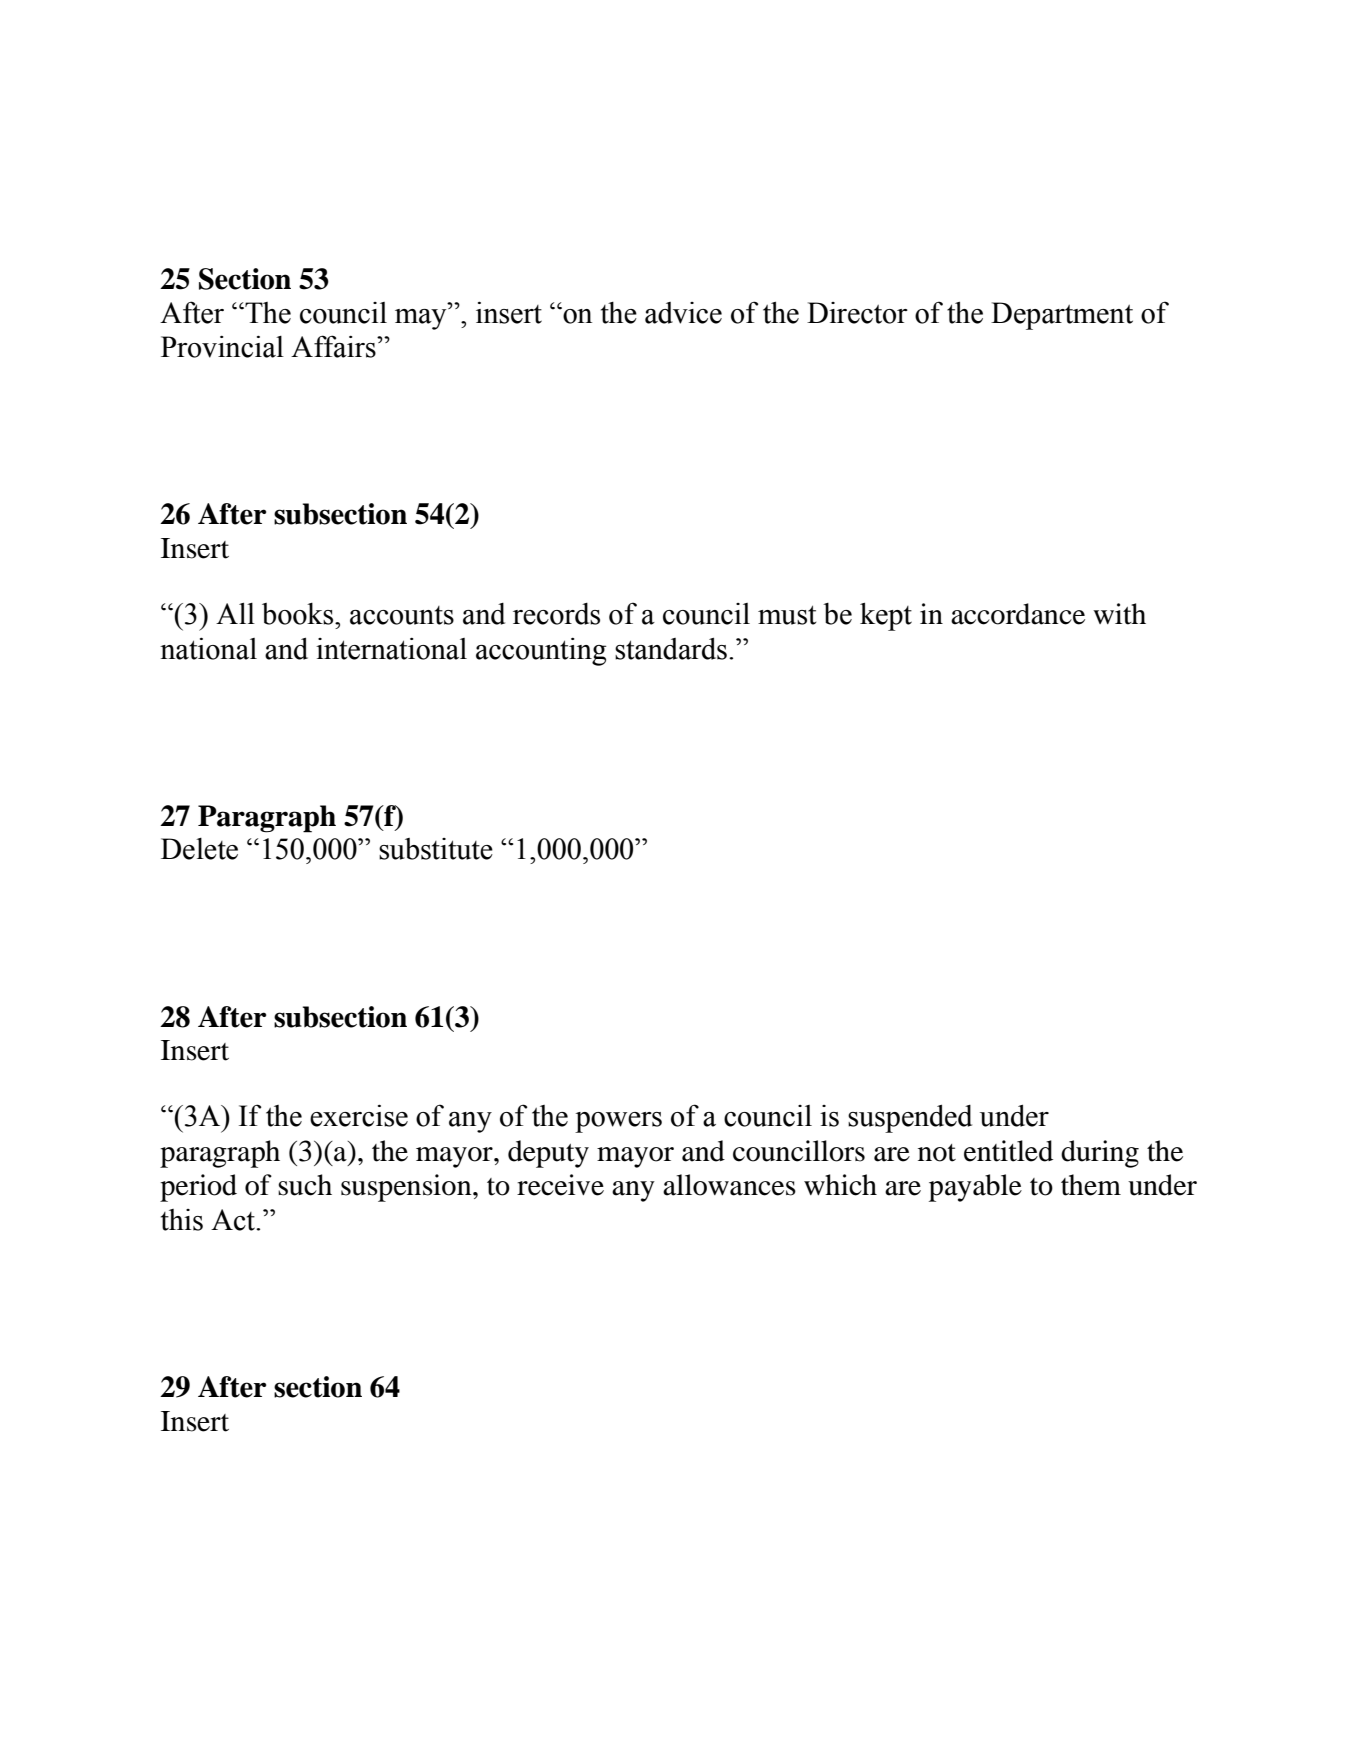 The image size is (1363, 1764). Describe the element at coordinates (334, 346) in the screenshot. I see `Affairs` at that location.
